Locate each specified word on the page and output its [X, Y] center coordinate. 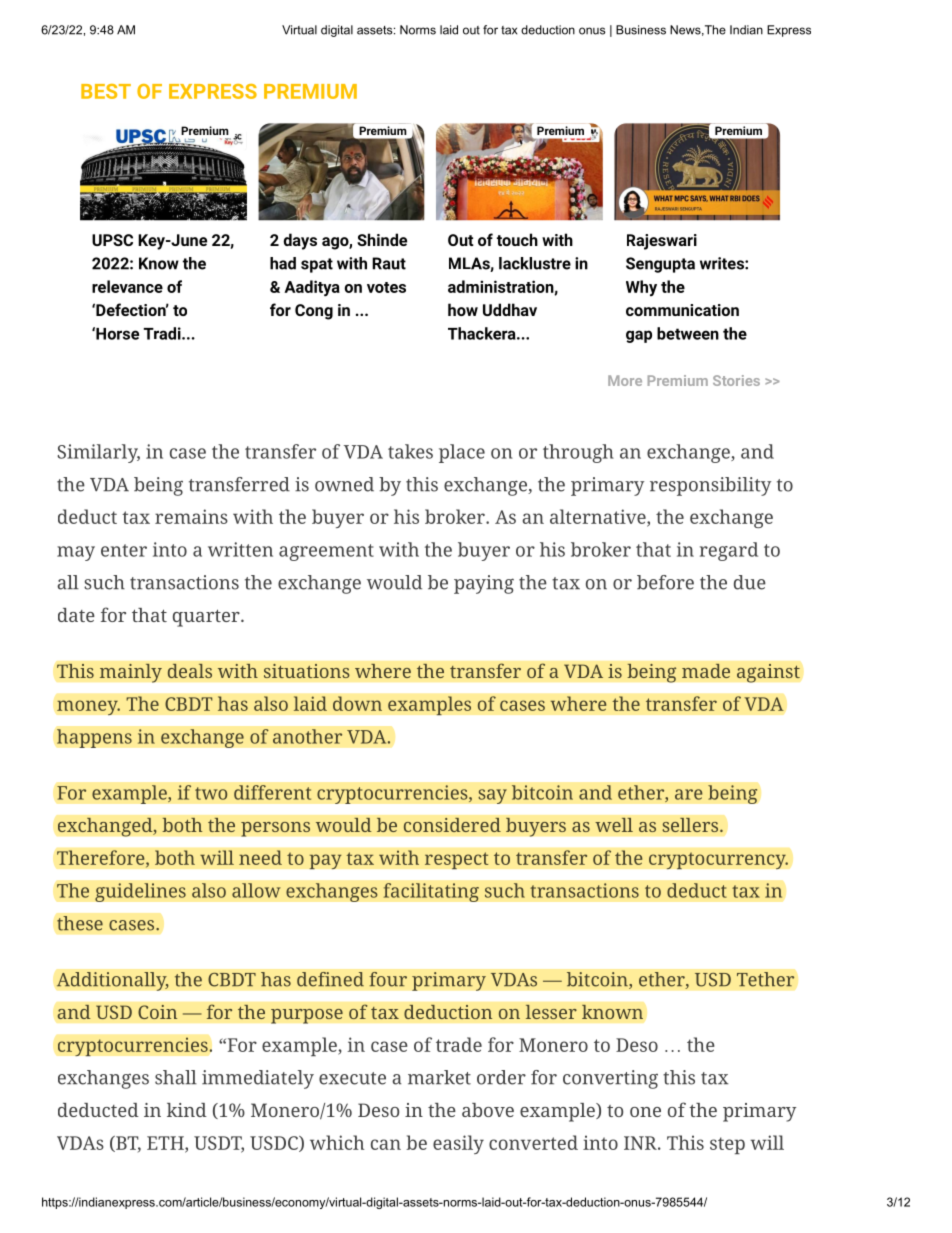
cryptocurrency [718, 860]
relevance [127, 286]
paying [484, 584]
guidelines [140, 892]
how [463, 309]
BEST [106, 91]
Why [641, 288]
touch [517, 239]
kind [187, 1110]
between [688, 333]
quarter [207, 618]
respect [457, 860]
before [665, 582]
